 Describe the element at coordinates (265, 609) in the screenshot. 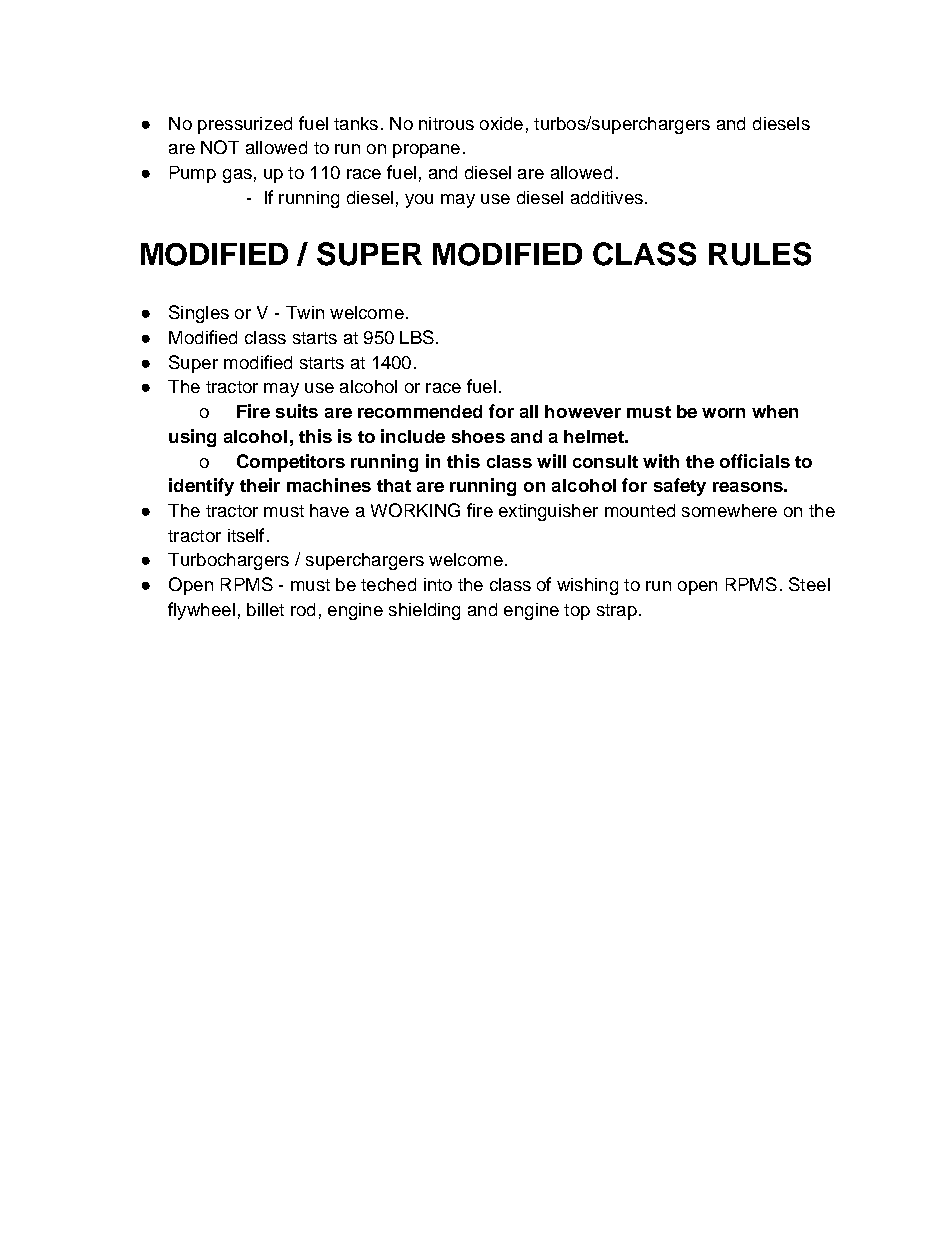

I see `billet` at that location.
